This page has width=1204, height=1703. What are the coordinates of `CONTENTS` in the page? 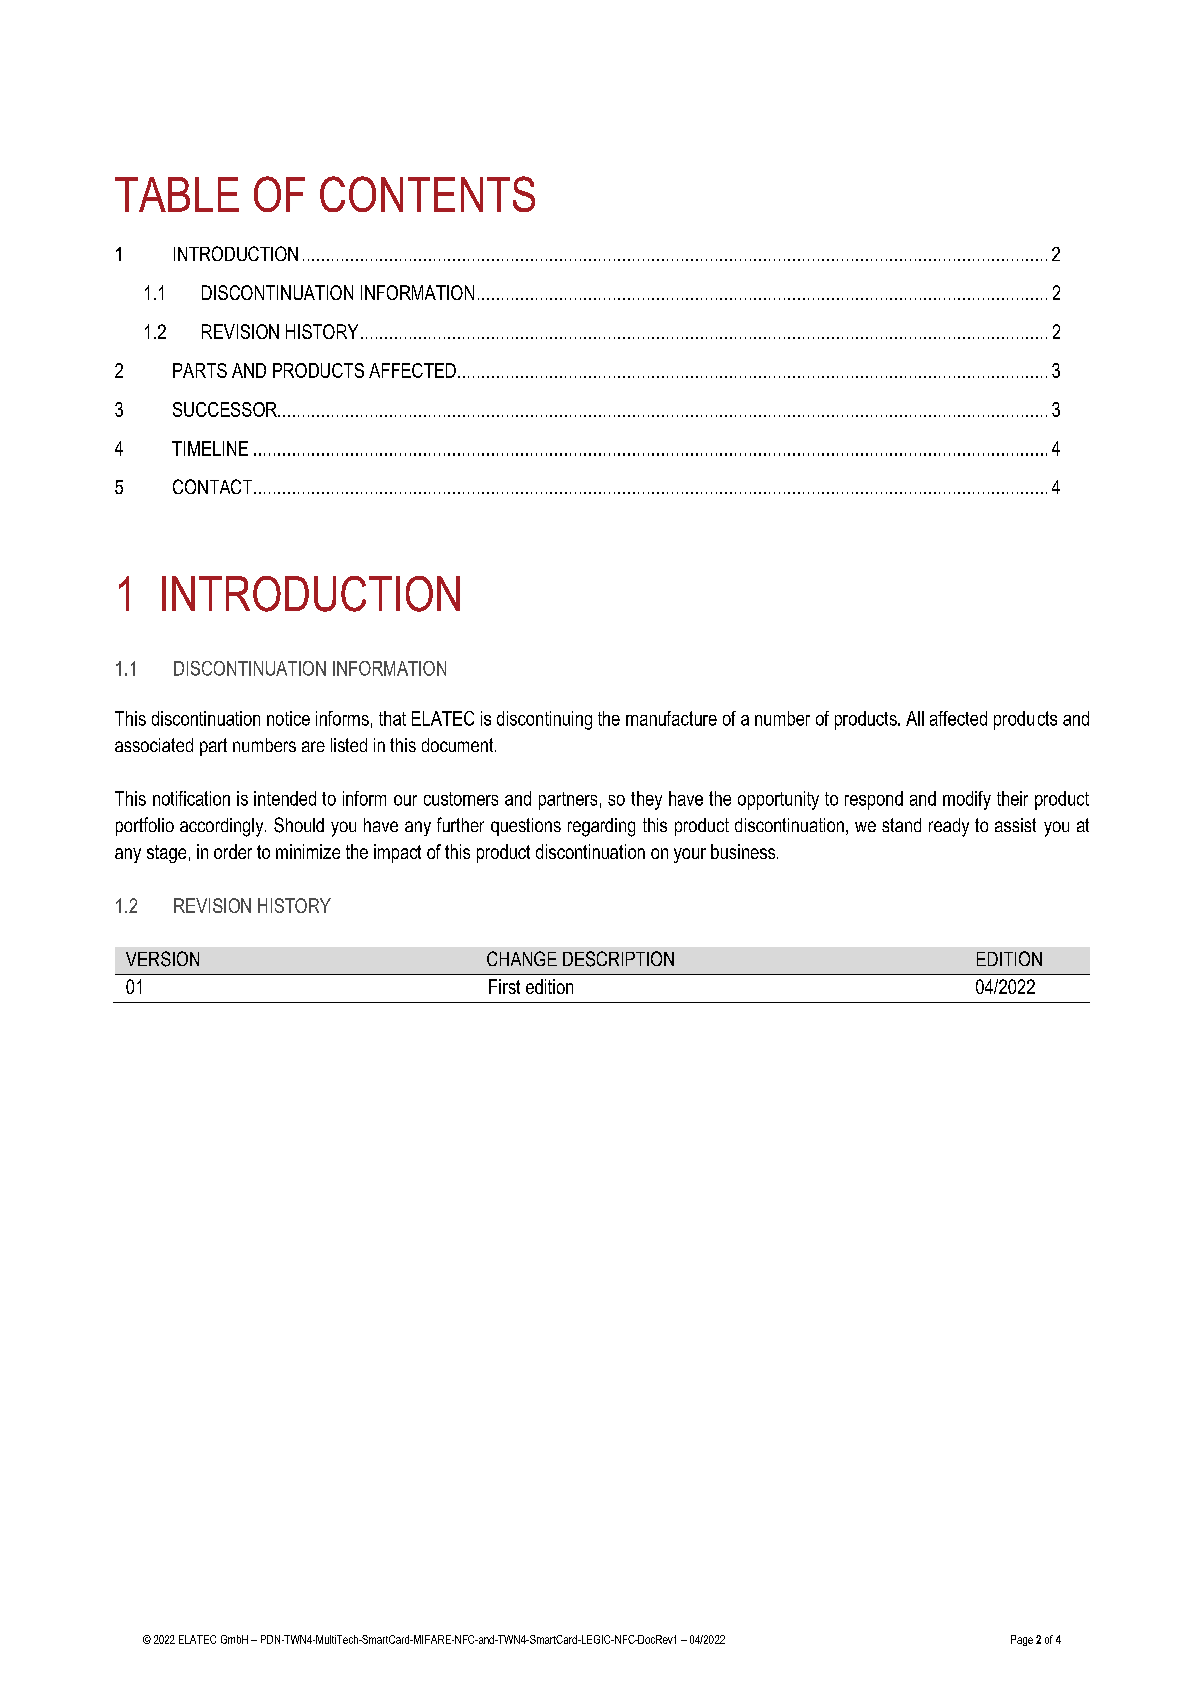 It's located at (427, 194).
